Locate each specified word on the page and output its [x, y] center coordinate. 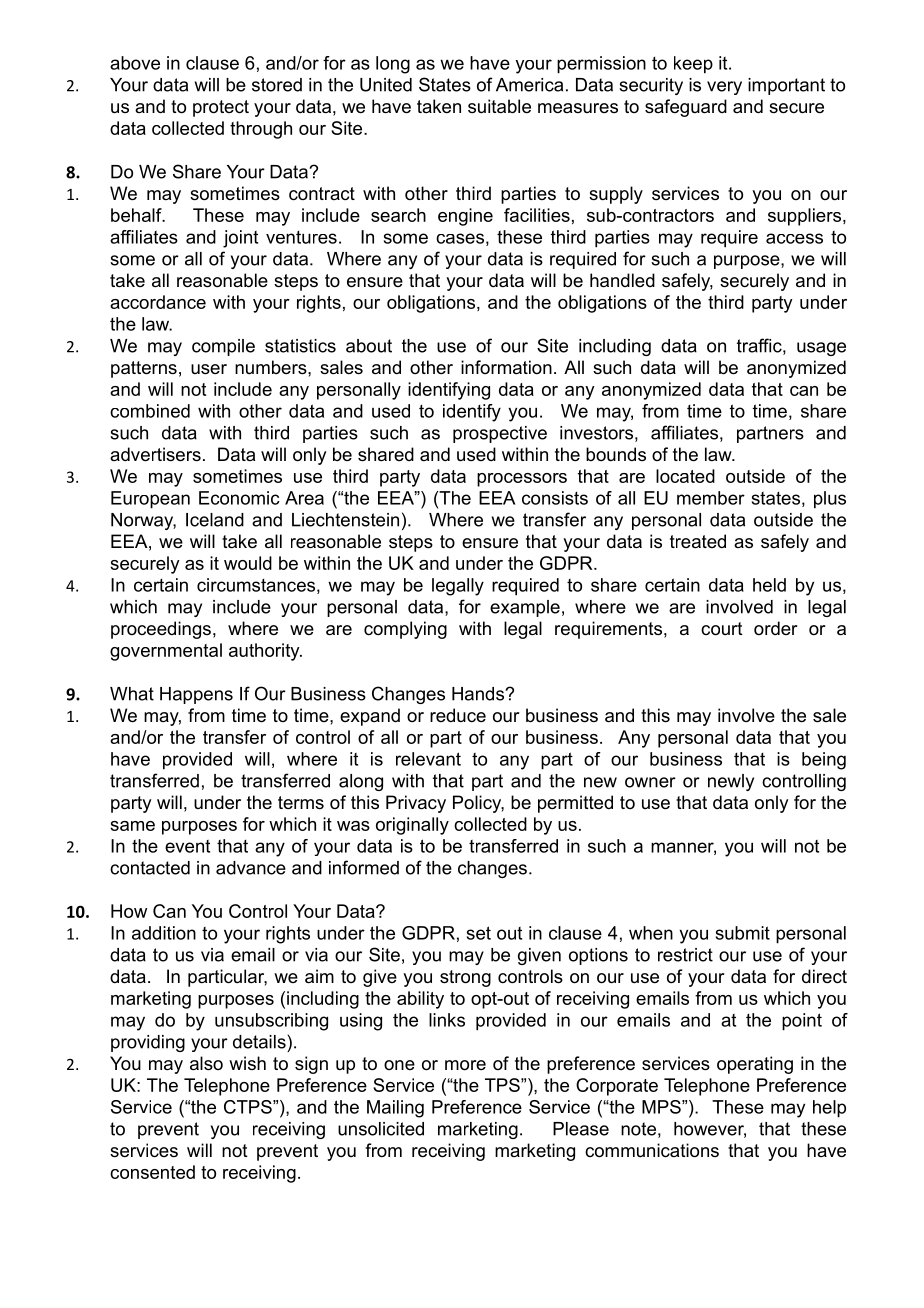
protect [221, 108]
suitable [499, 106]
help [829, 1109]
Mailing [395, 1109]
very [724, 88]
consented [152, 1172]
